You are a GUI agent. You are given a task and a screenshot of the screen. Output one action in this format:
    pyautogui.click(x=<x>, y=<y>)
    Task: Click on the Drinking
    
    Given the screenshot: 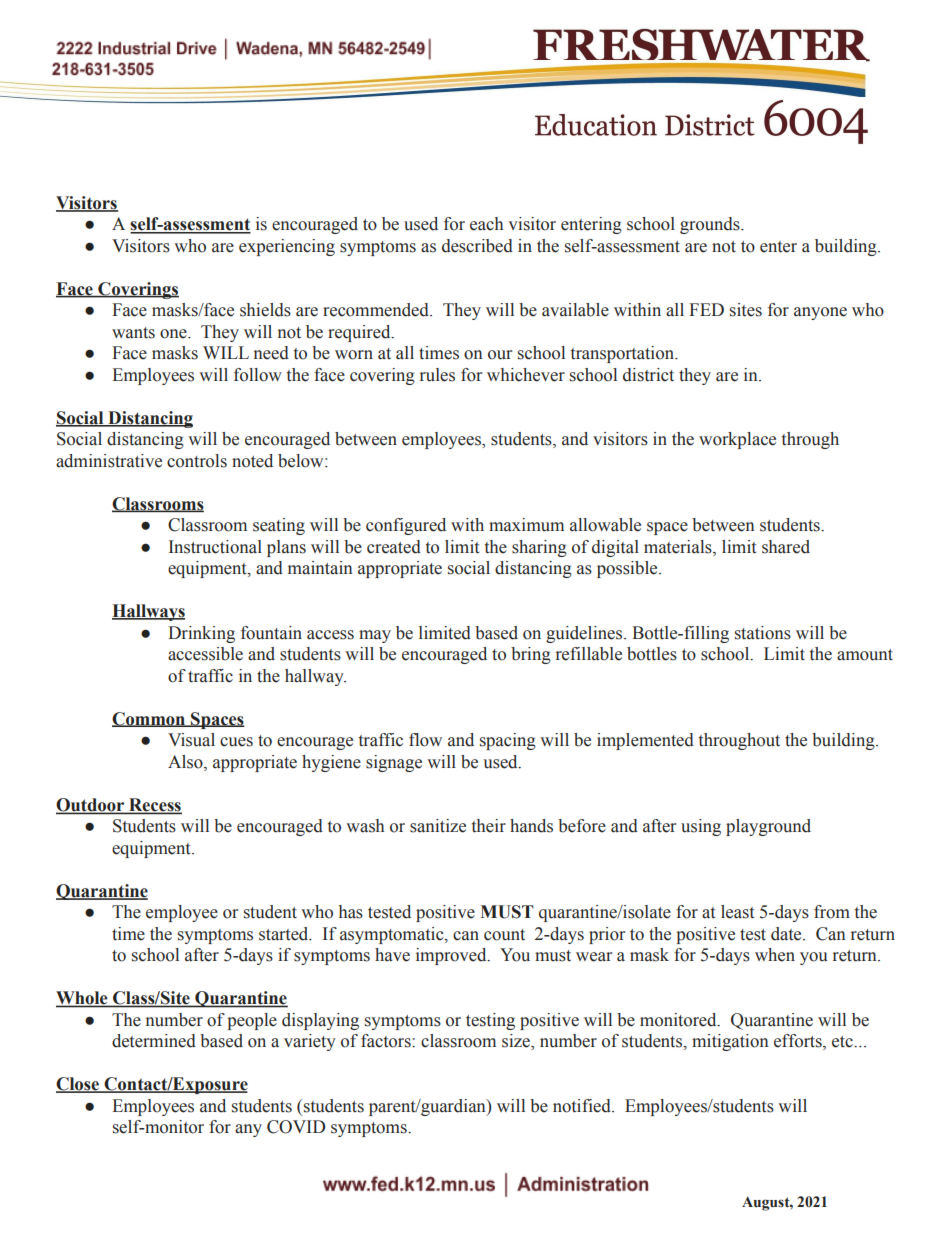 What is the action you would take?
    pyautogui.click(x=201, y=634)
